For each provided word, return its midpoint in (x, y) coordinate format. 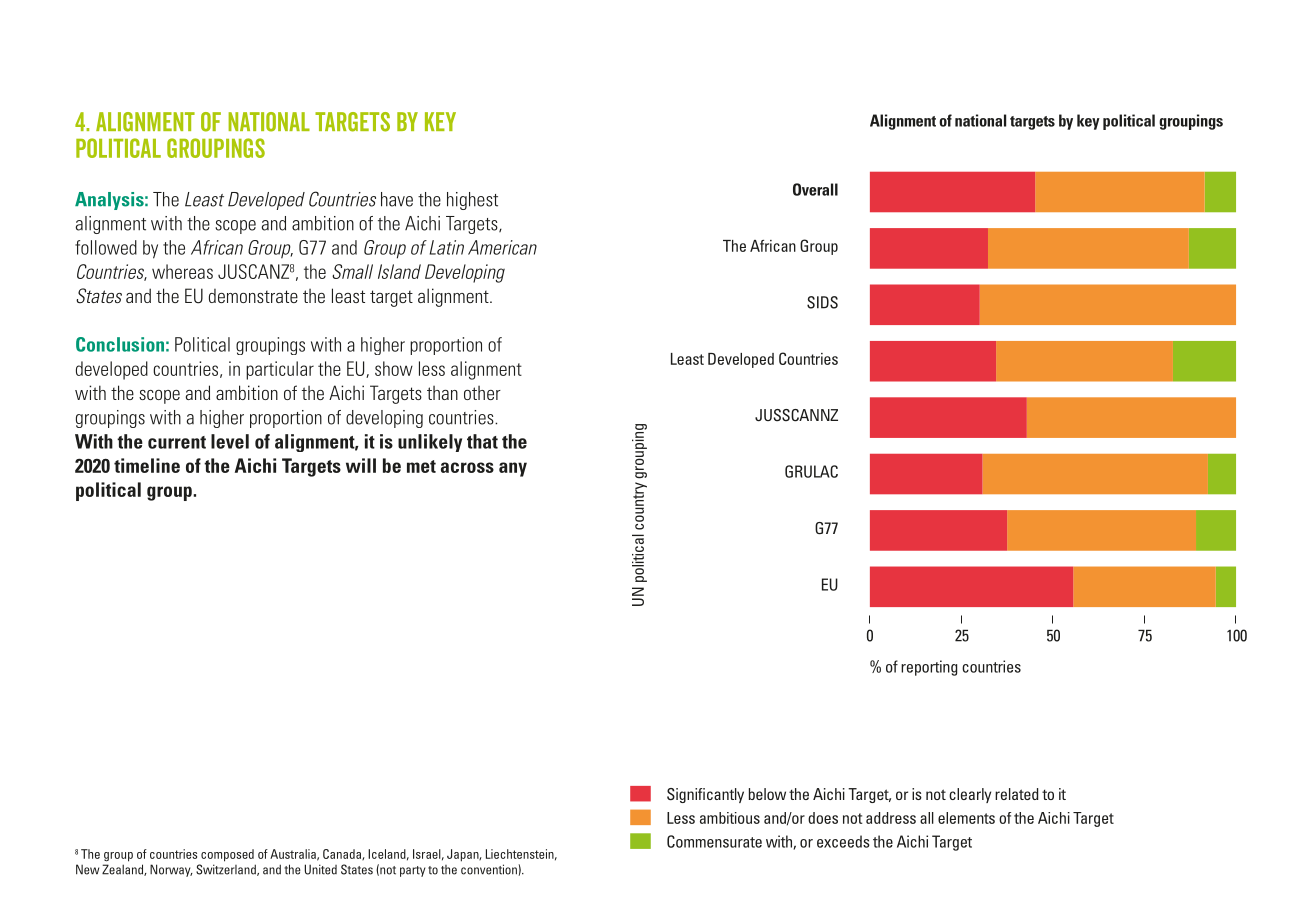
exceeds (843, 841)
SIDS (822, 302)
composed (227, 855)
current (177, 442)
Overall (815, 189)
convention (489, 869)
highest (472, 201)
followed (106, 247)
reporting (929, 668)
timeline (147, 465)
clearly (970, 795)
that (482, 441)
